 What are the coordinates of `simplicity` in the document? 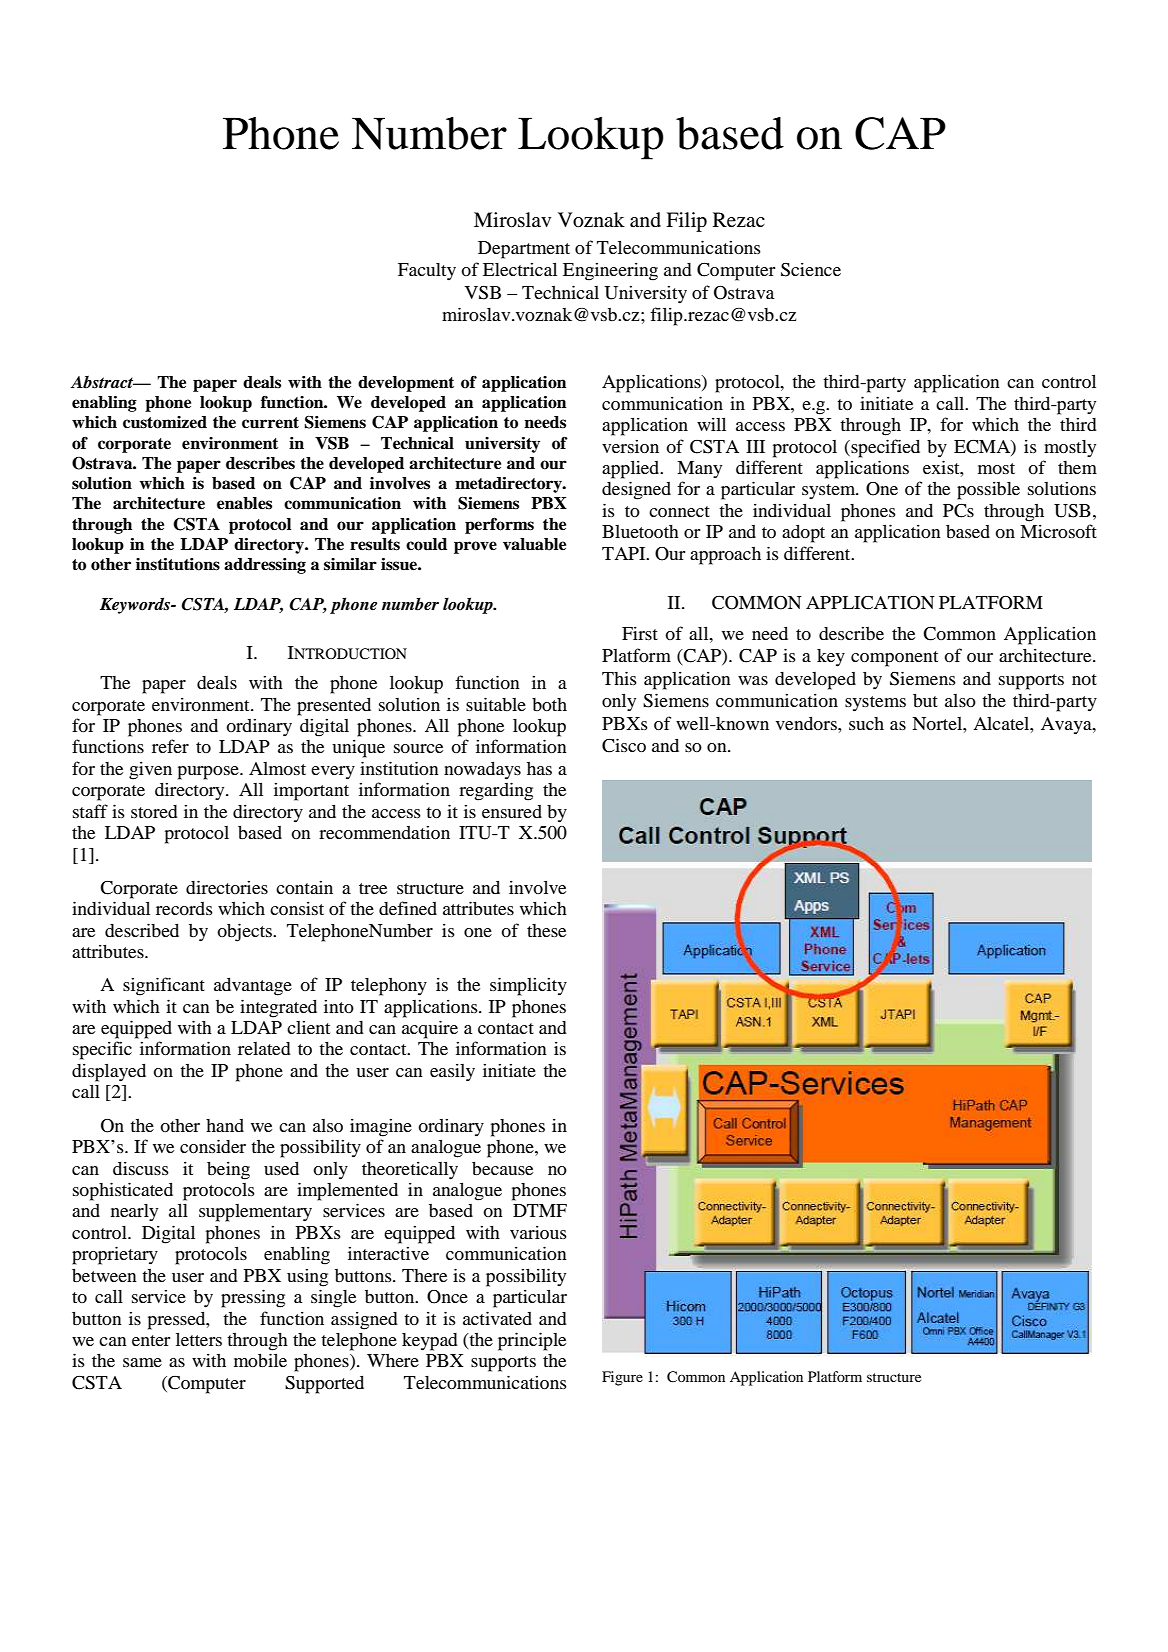 It's located at (528, 986).
